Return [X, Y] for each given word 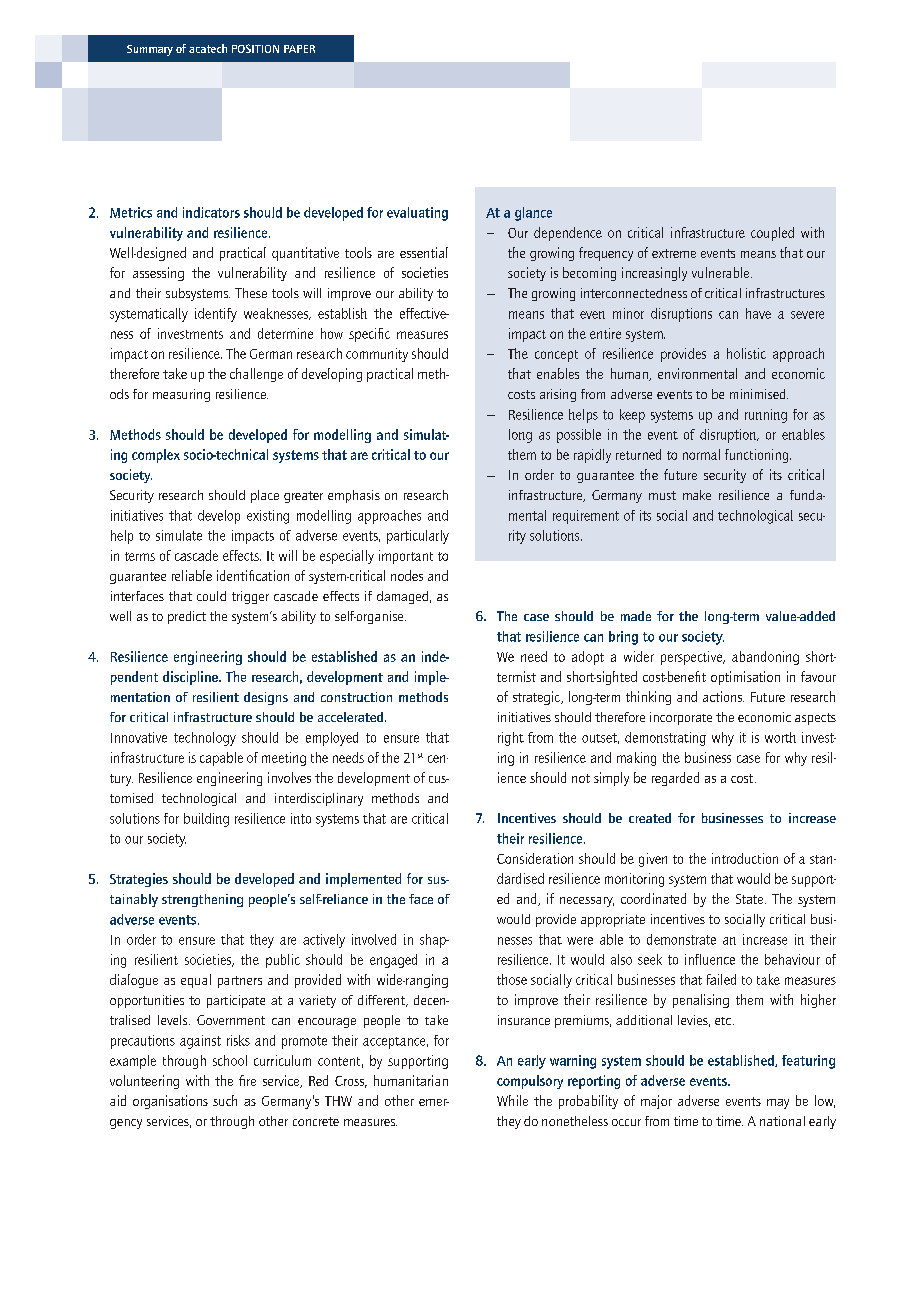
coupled [772, 234]
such [225, 1100]
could [211, 596]
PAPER [299, 49]
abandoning [765, 658]
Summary [150, 50]
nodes [407, 575]
